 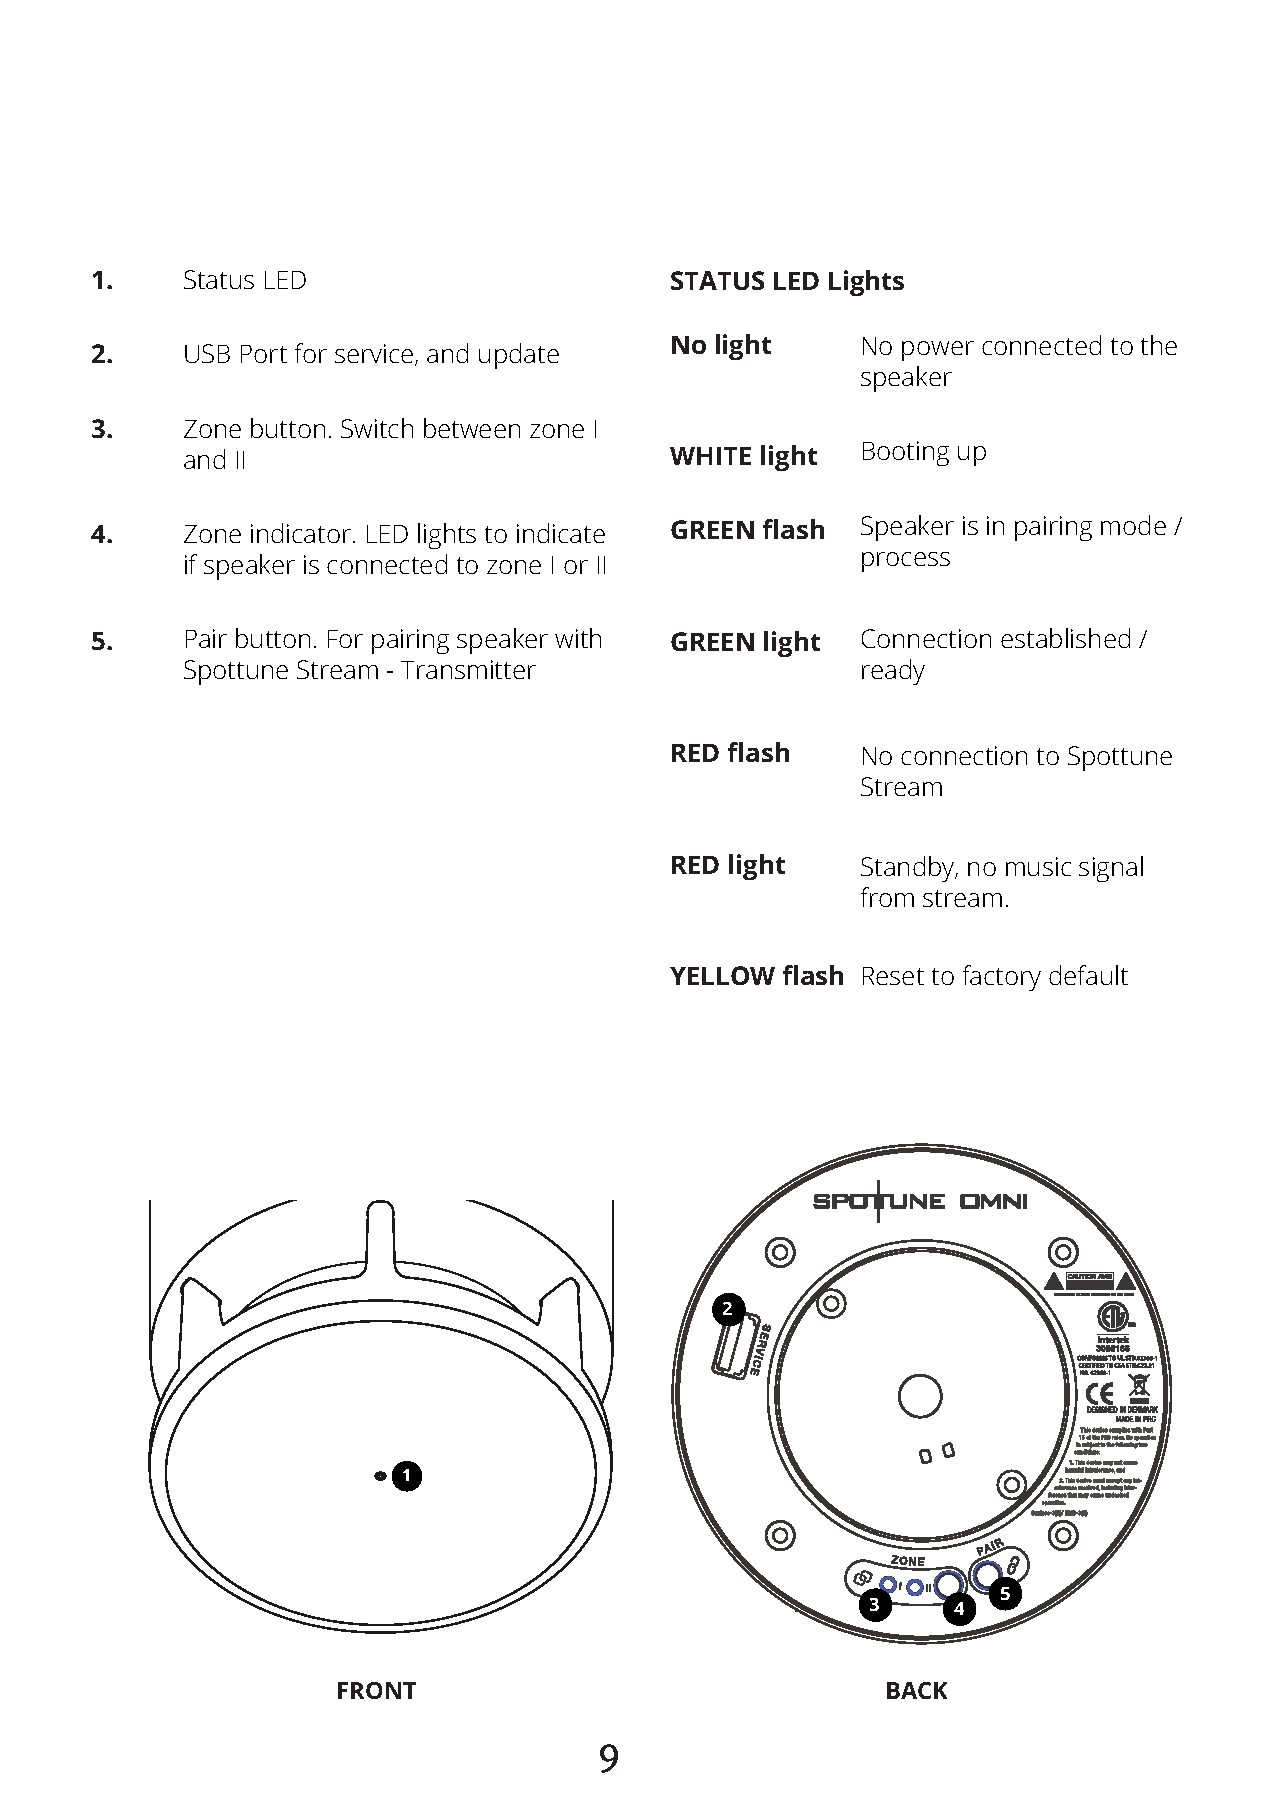 What do you see at coordinates (1038, 866) in the image?
I see `music` at bounding box center [1038, 866].
